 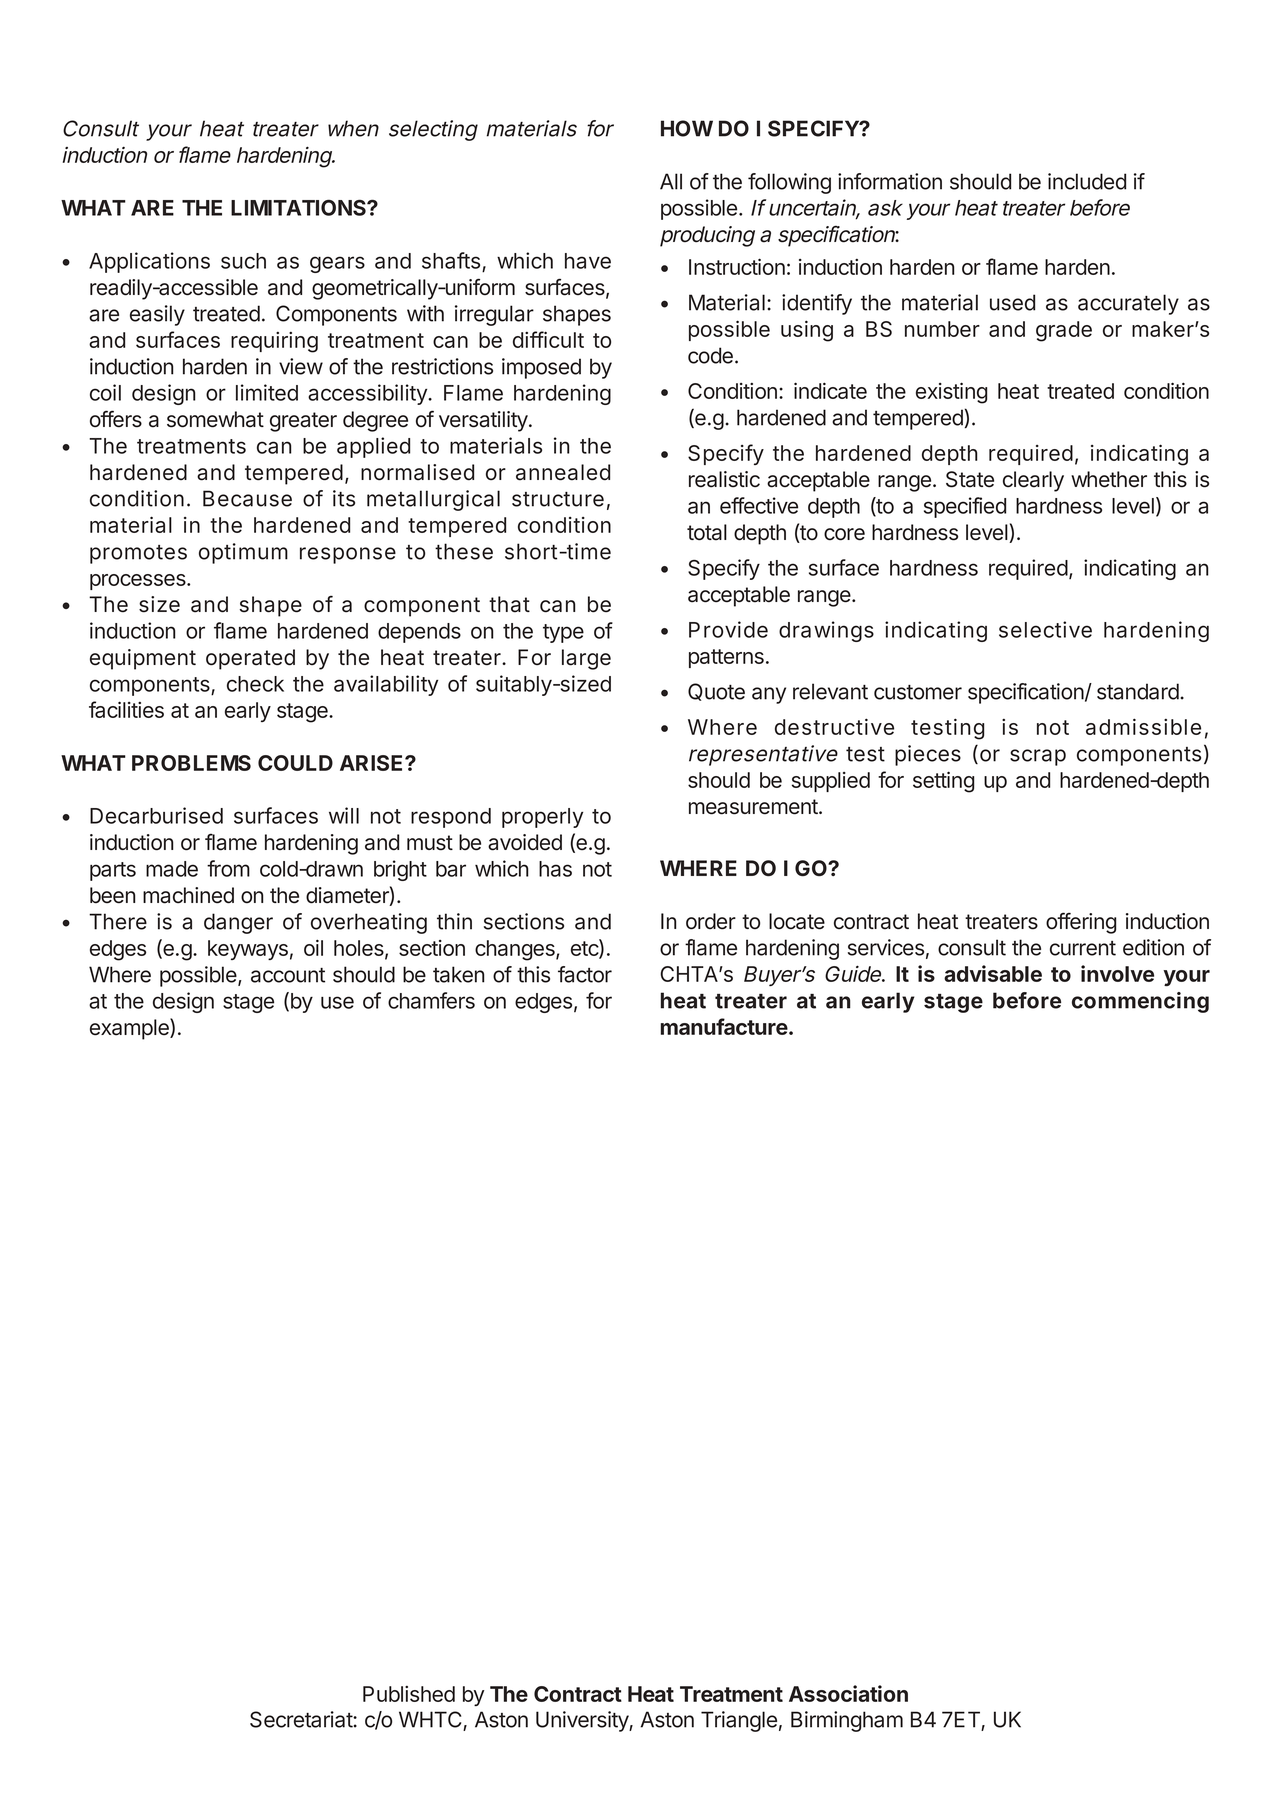 What do you see at coordinates (848, 1693) in the screenshot?
I see `Association` at bounding box center [848, 1693].
